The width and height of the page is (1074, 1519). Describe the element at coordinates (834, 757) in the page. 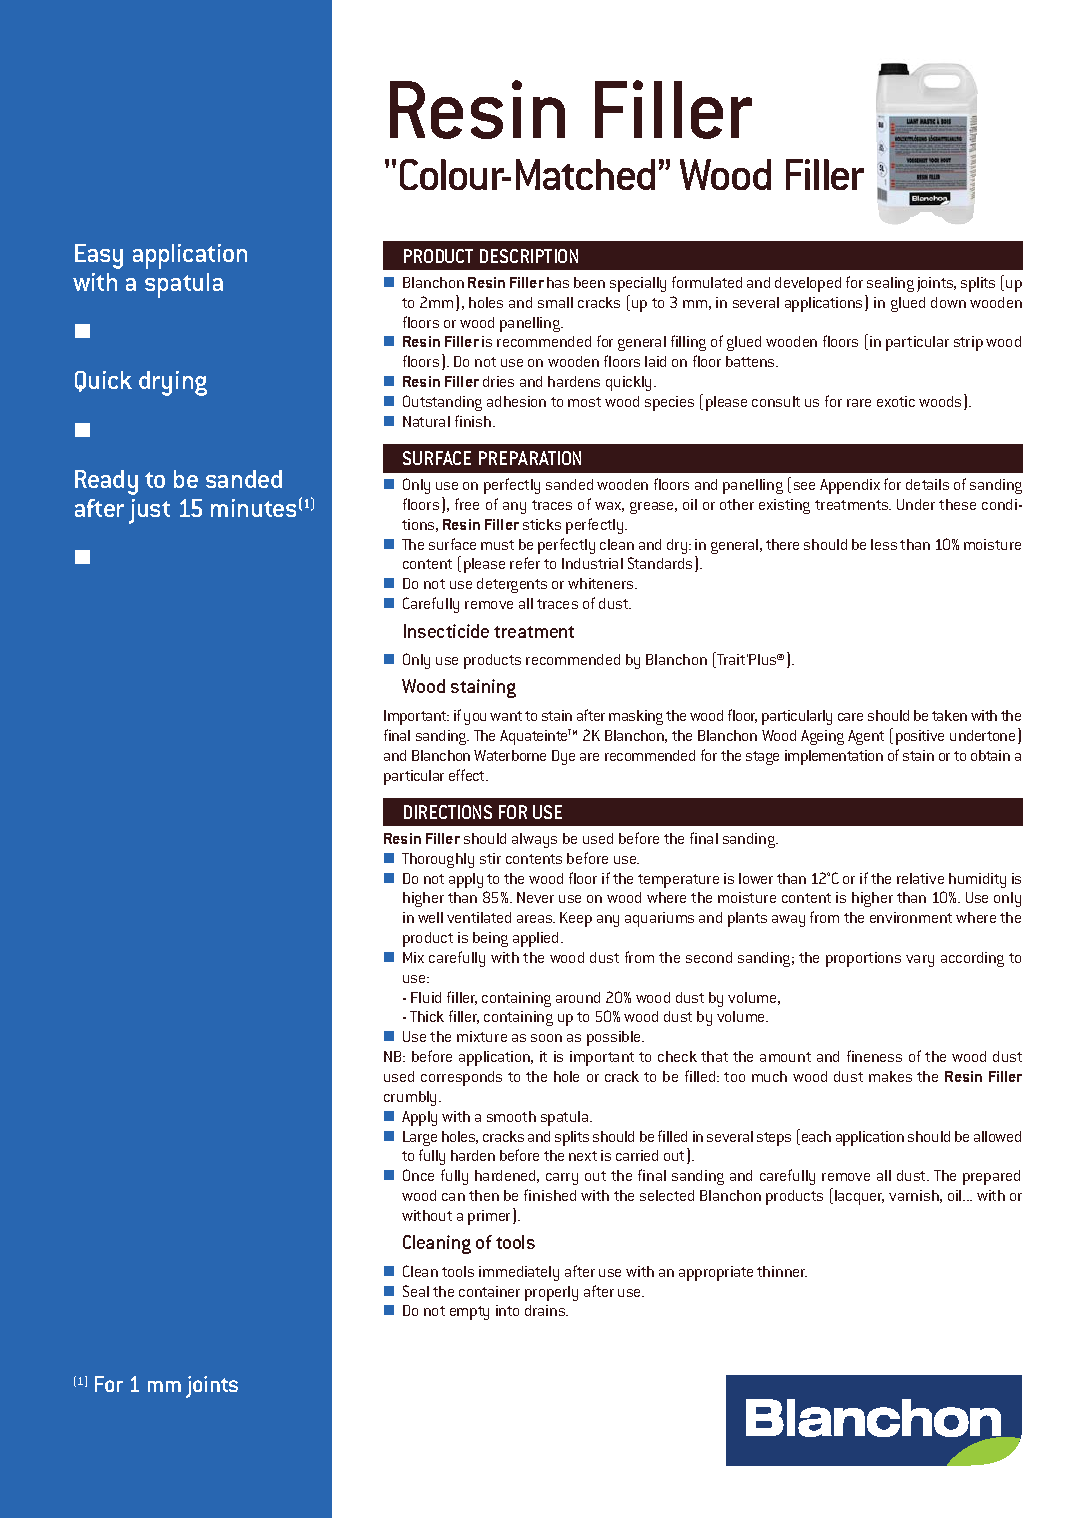

I see `implementation` at that location.
